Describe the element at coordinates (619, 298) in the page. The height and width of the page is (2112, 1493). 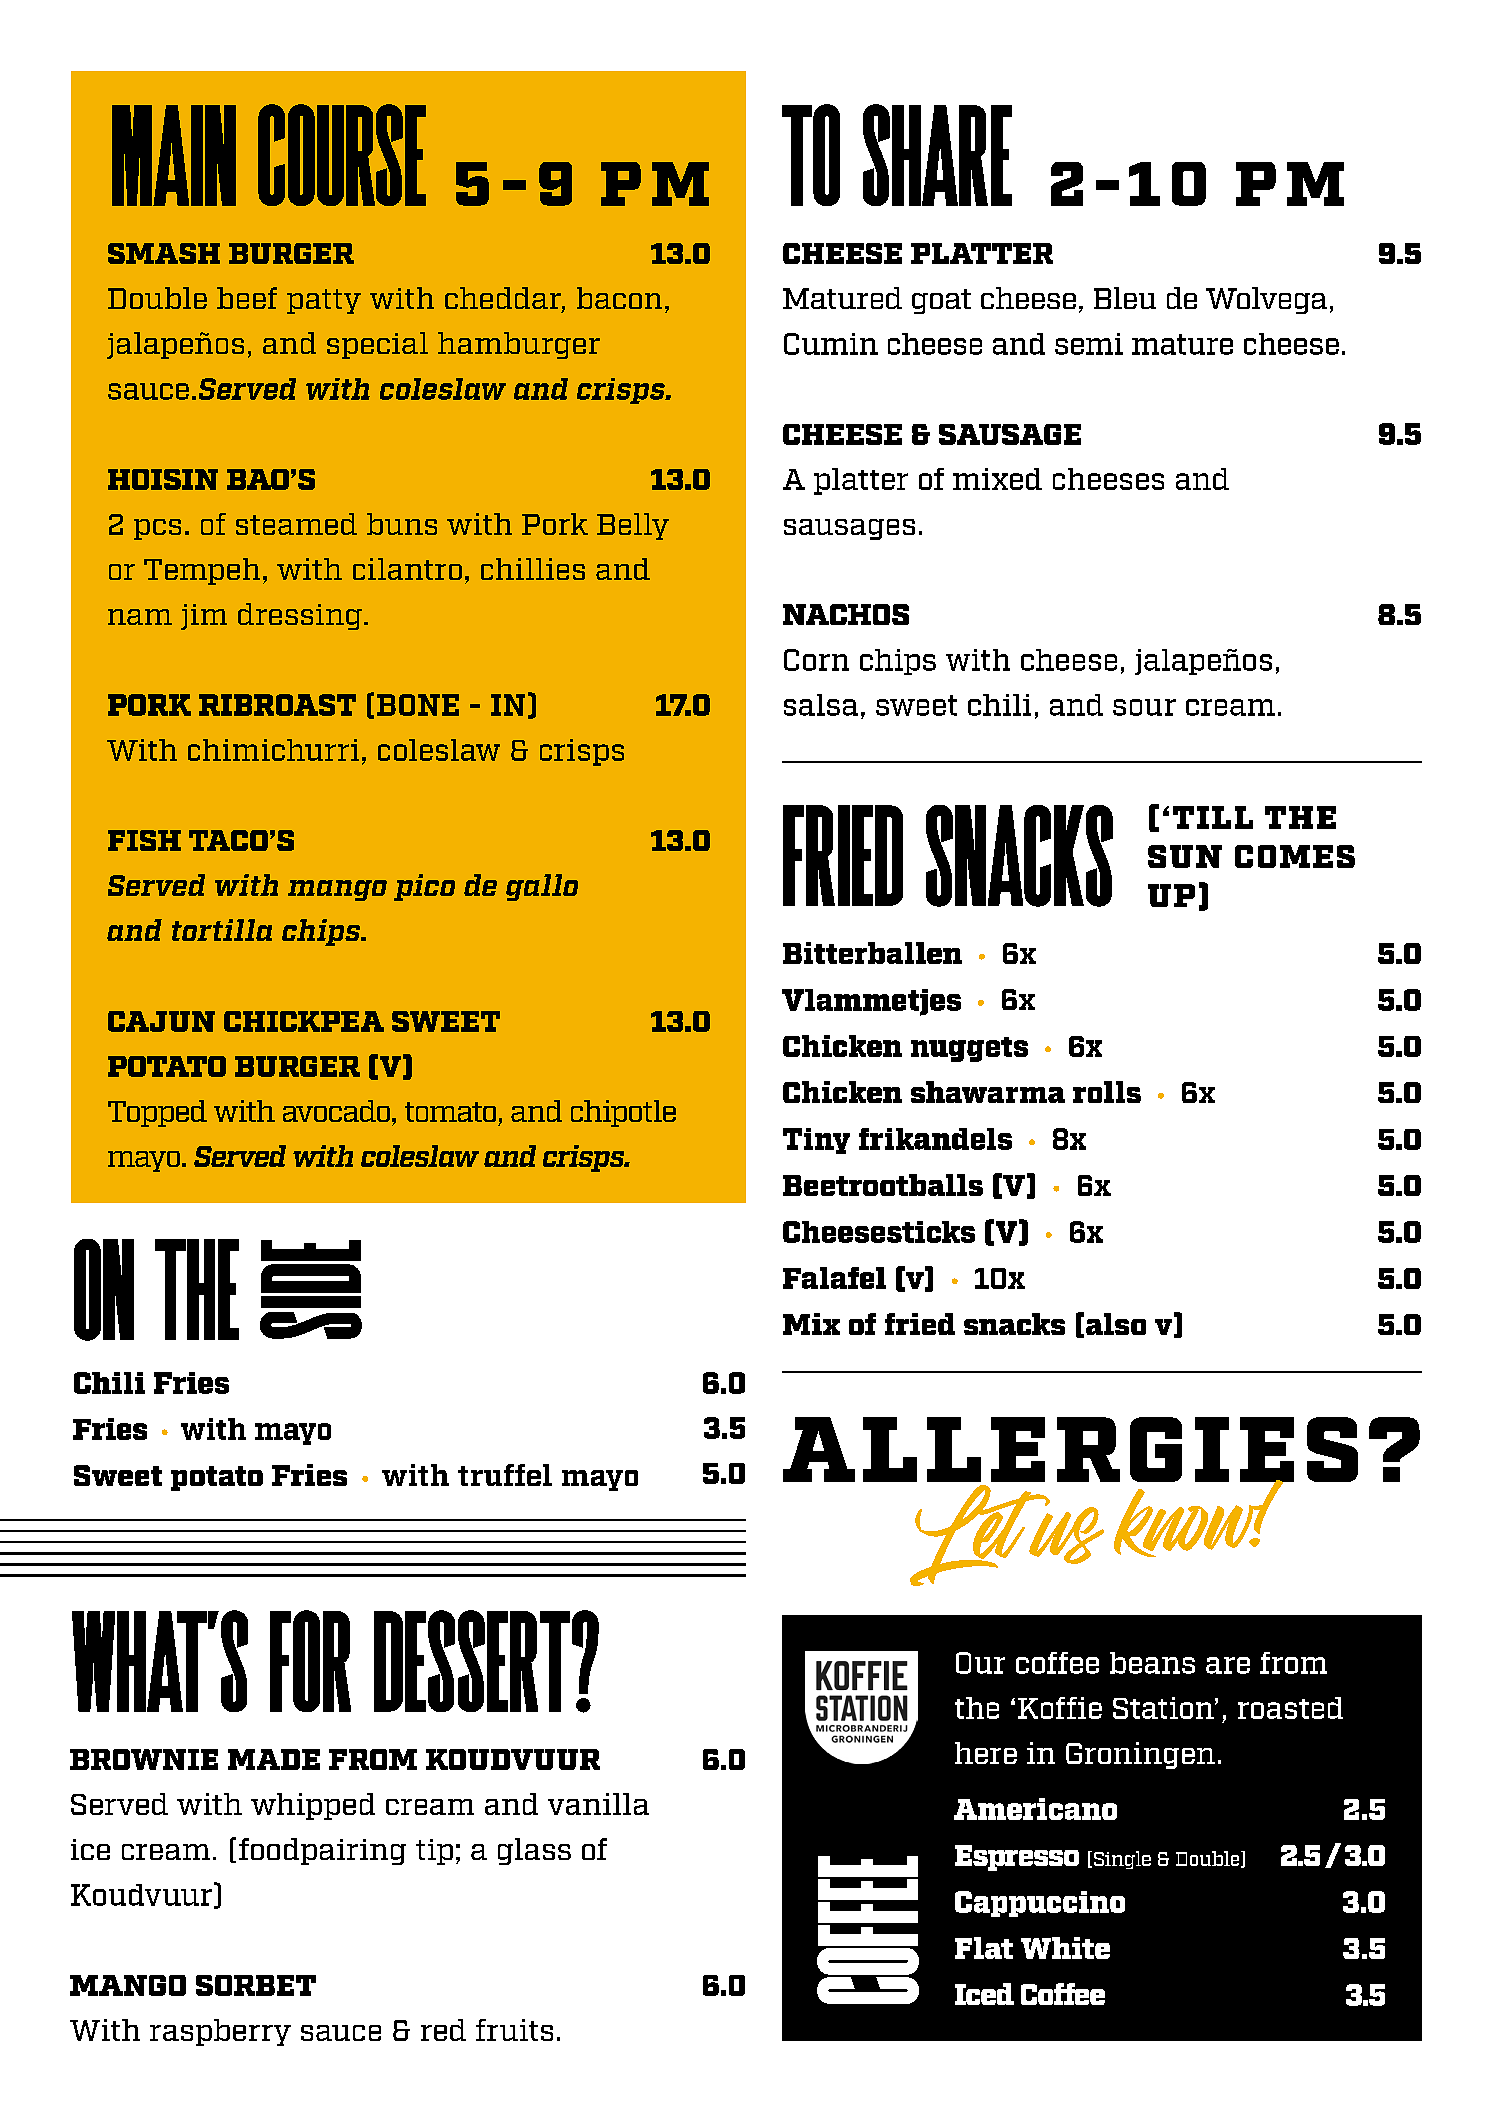
I see `bacon` at that location.
